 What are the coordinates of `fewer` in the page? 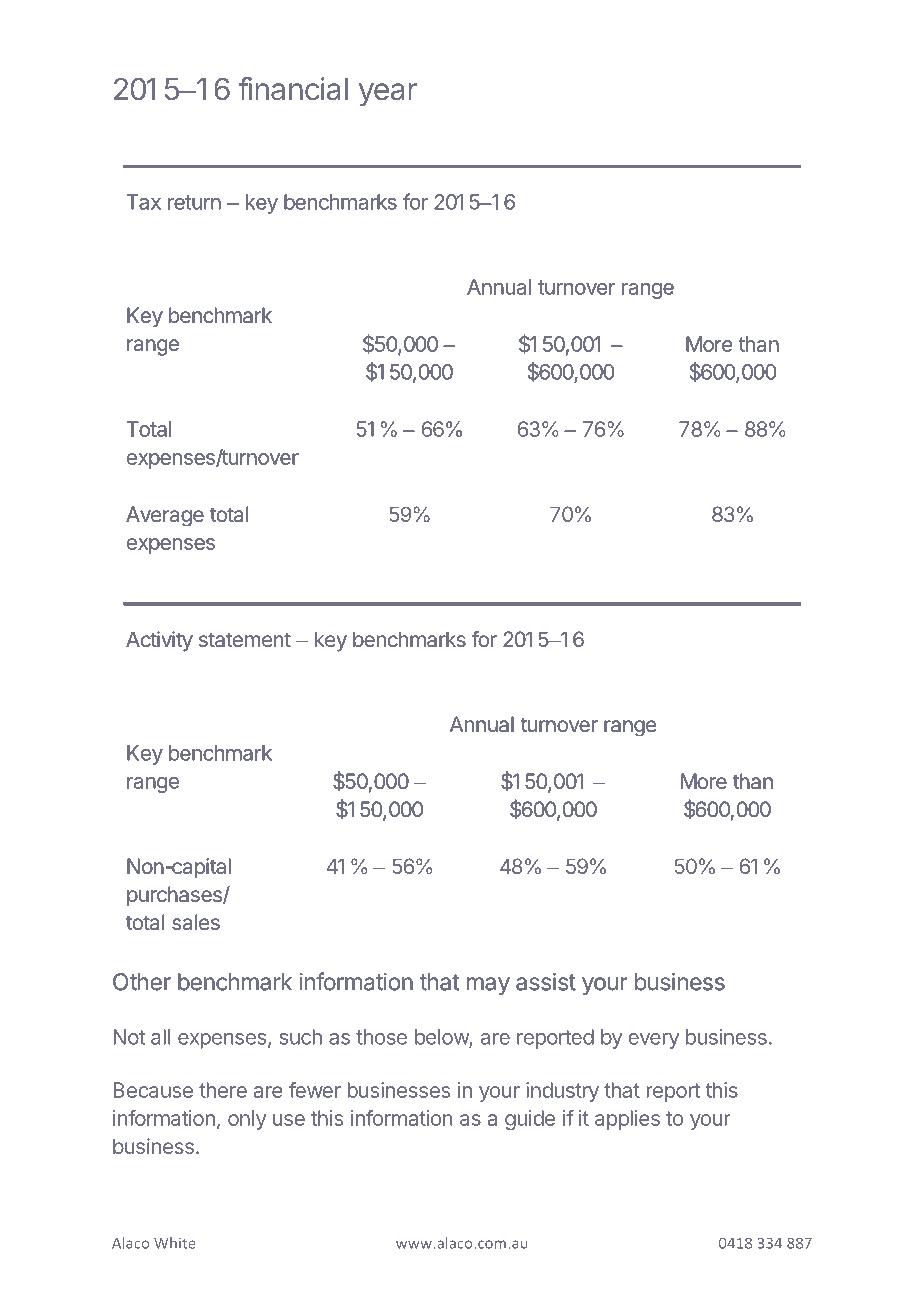 It's located at (315, 1090).
